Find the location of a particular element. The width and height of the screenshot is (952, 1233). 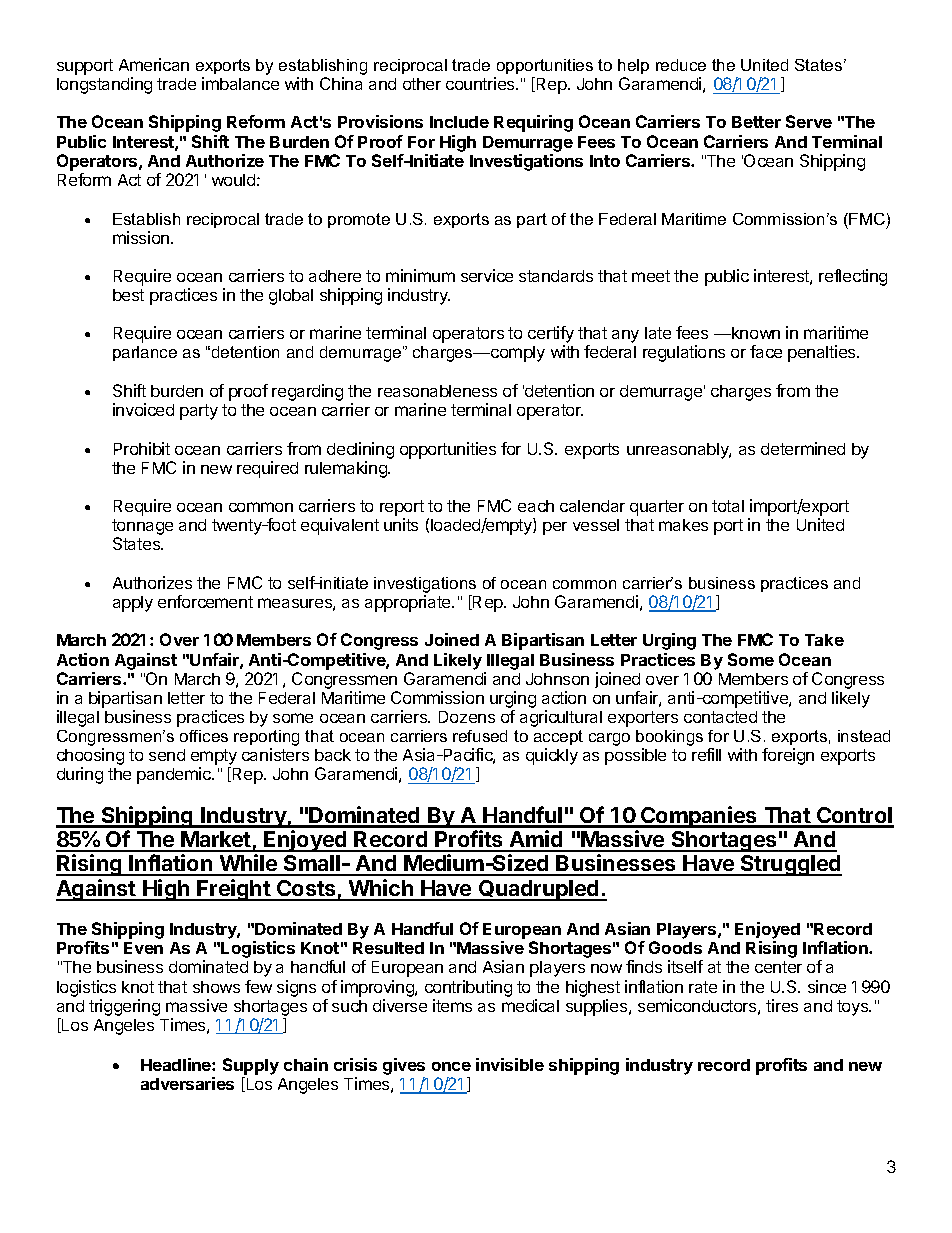

refused is located at coordinates (480, 736).
